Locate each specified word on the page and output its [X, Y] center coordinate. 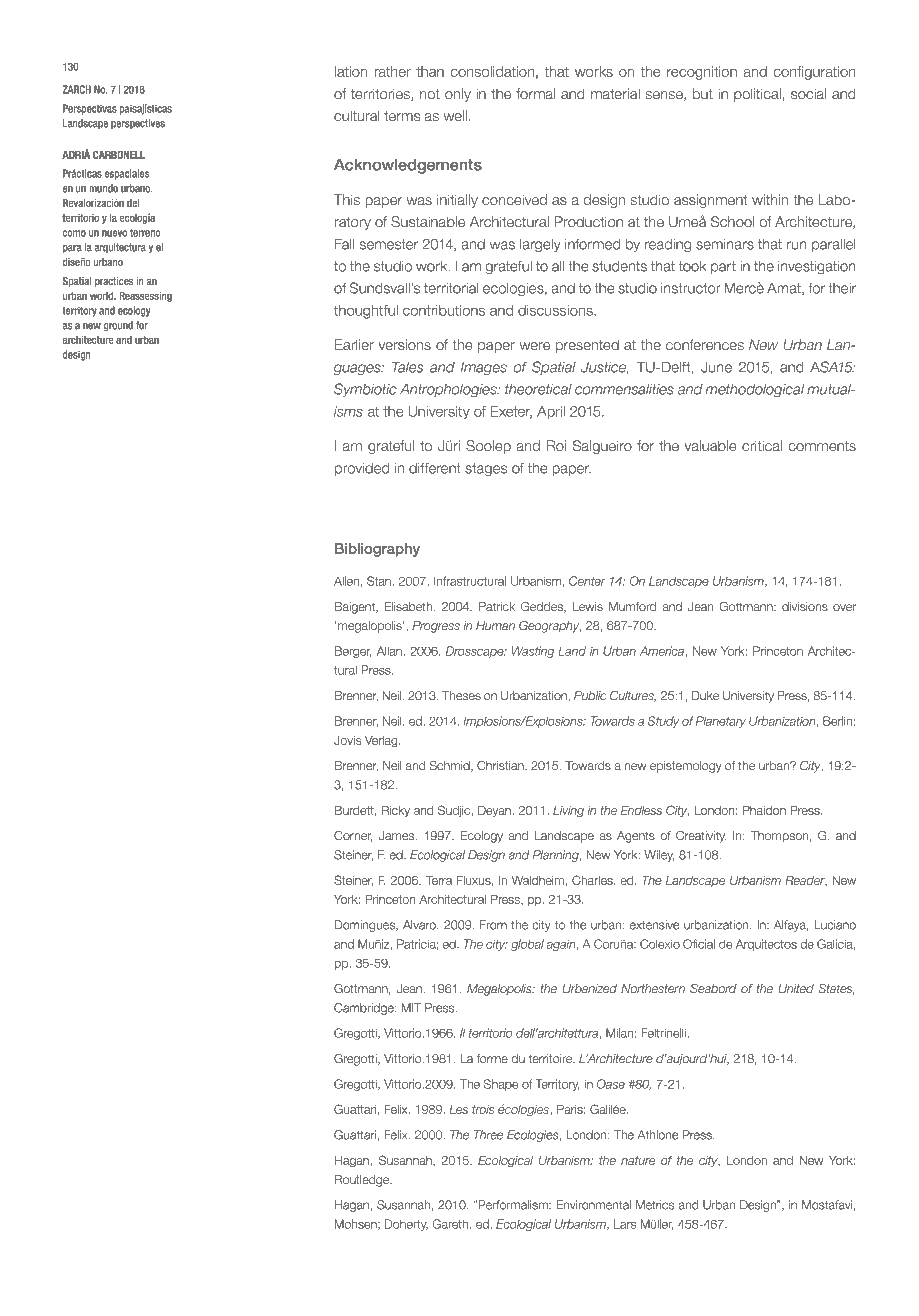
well [455, 116]
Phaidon [764, 810]
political [757, 95]
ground [118, 326]
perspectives [138, 124]
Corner [353, 836]
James [398, 836]
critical [762, 446]
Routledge [363, 1181]
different [435, 468]
